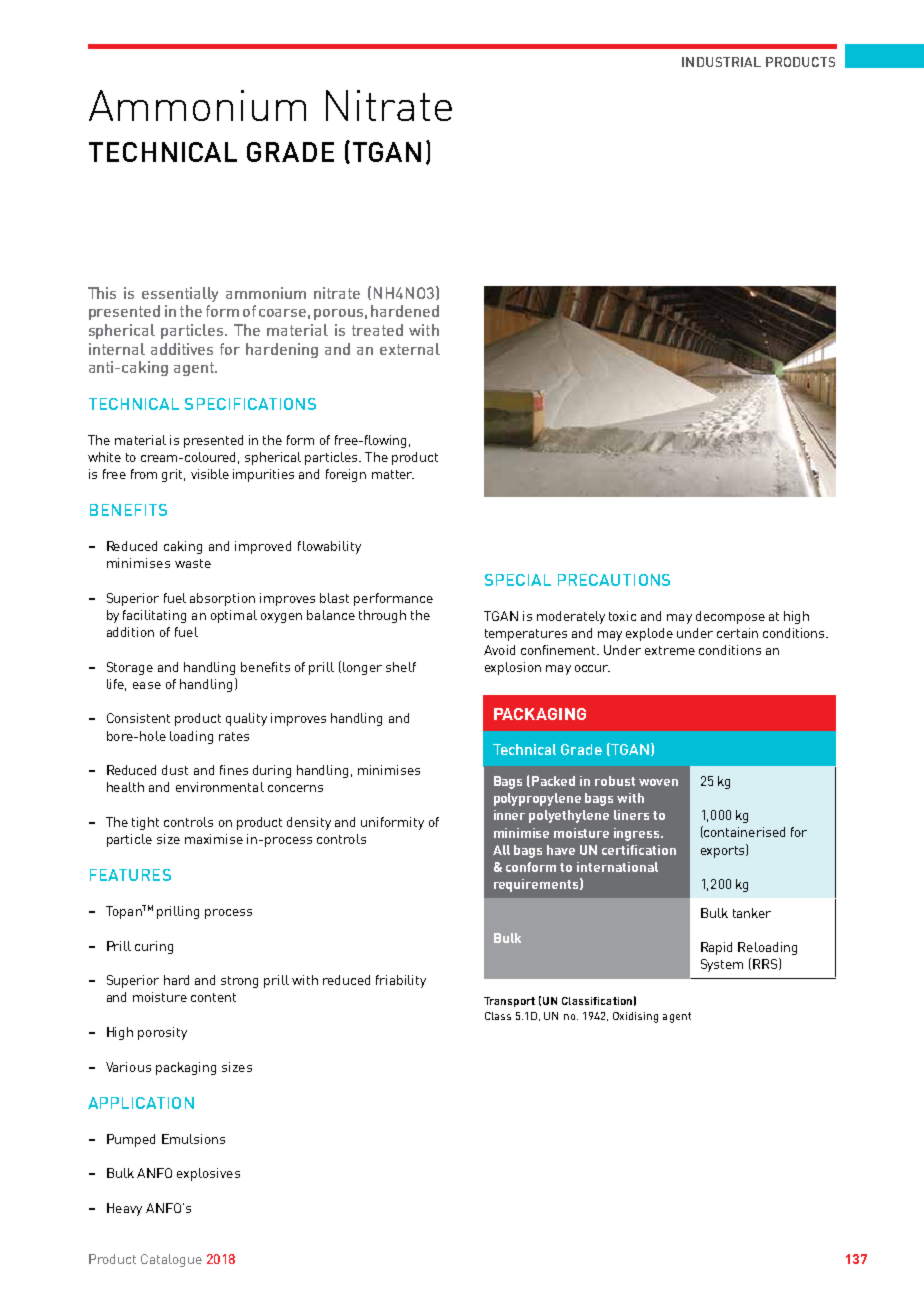  Describe the element at coordinates (214, 839) in the screenshot. I see `maximise` at that location.
